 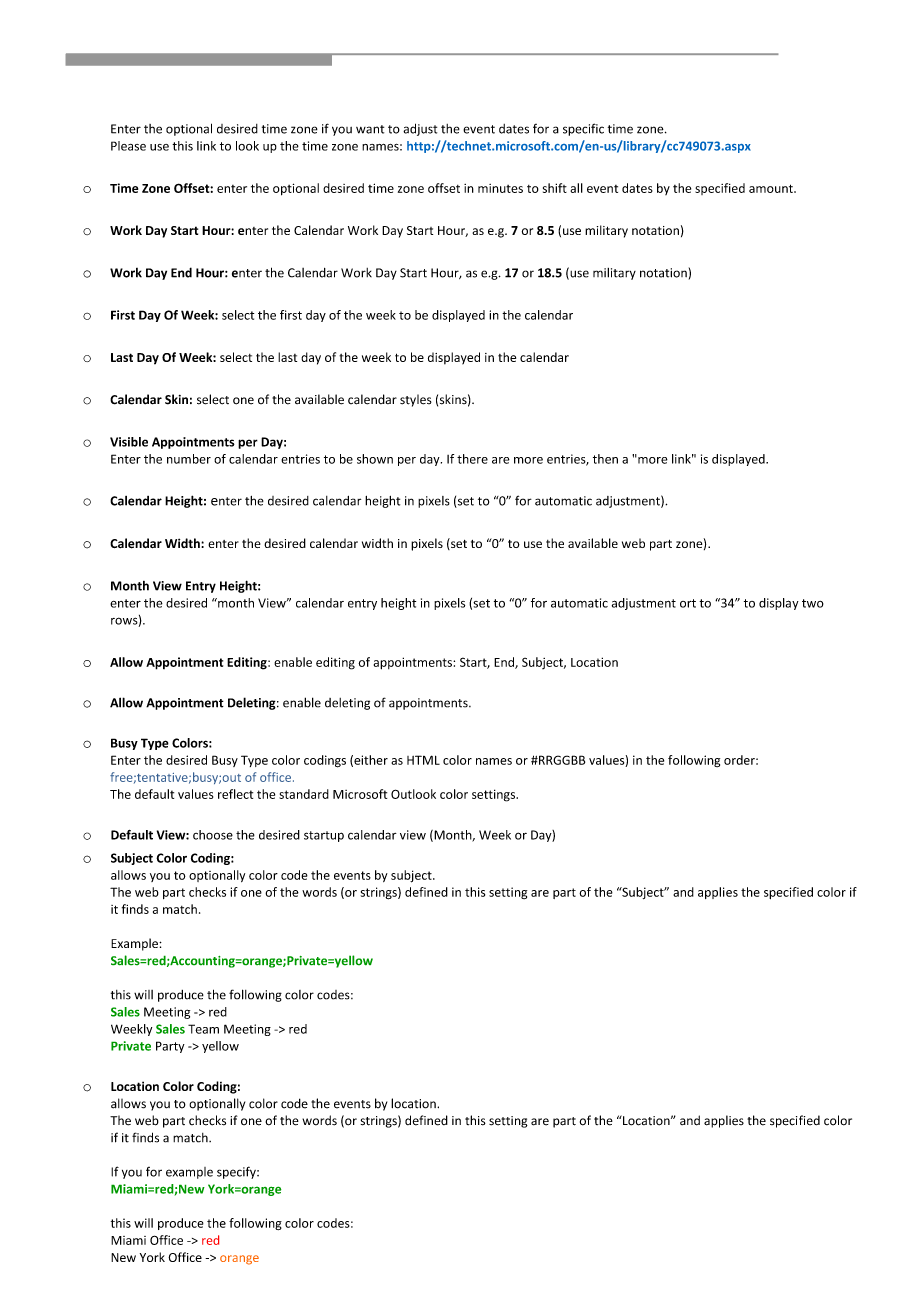 I want to click on number, so click(x=189, y=459).
